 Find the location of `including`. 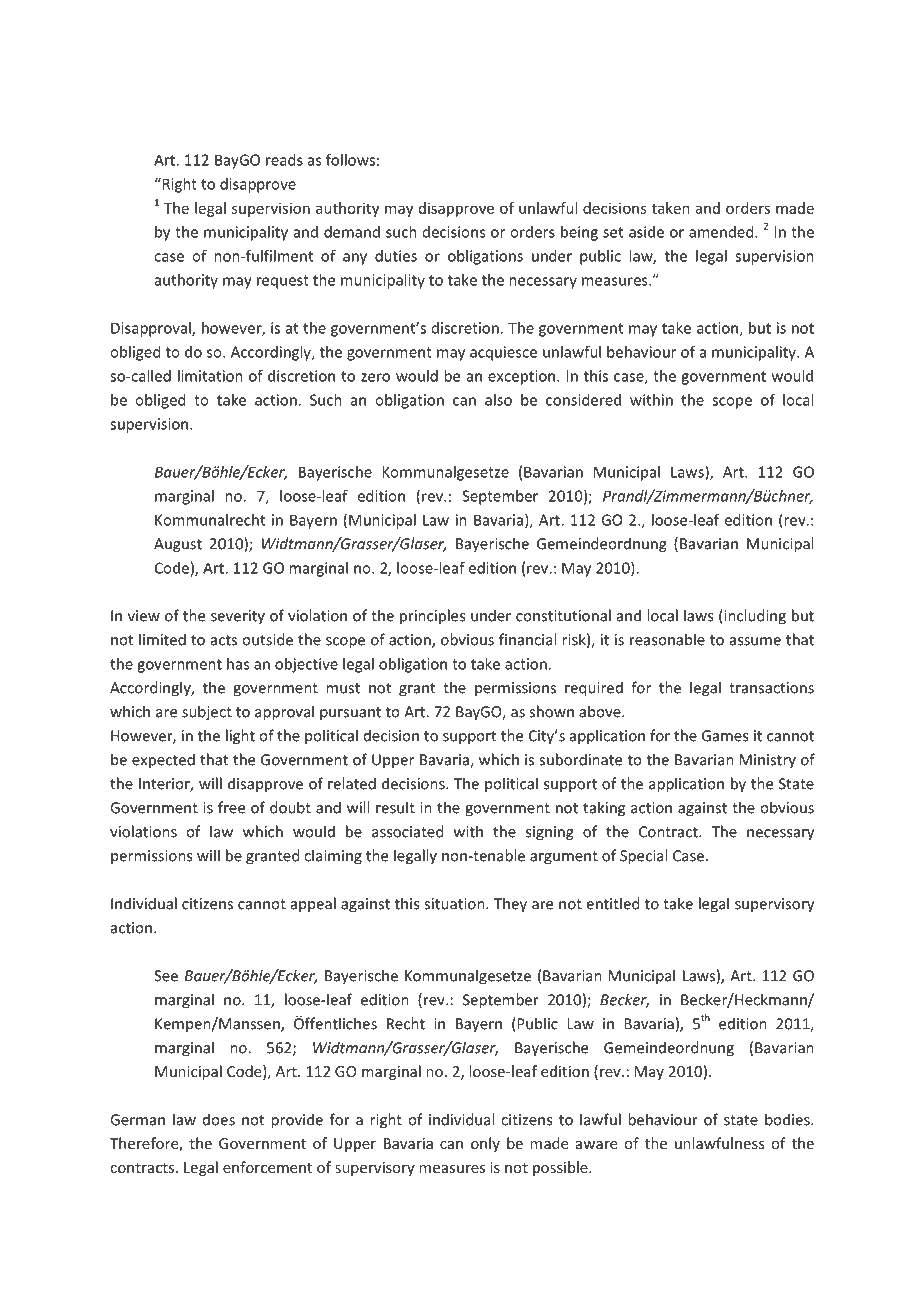

including is located at coordinates (754, 617).
